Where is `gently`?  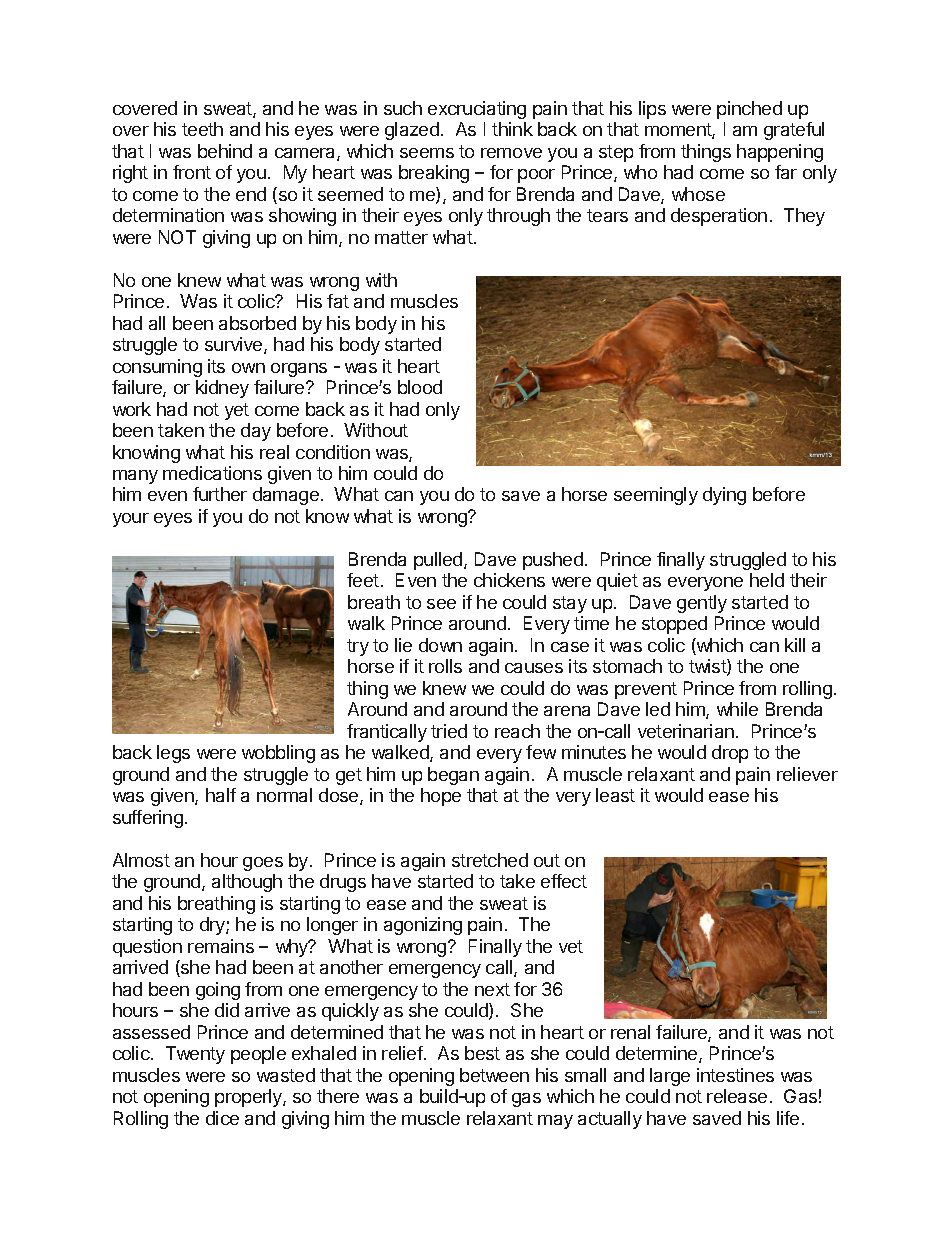 gently is located at coordinates (702, 604).
